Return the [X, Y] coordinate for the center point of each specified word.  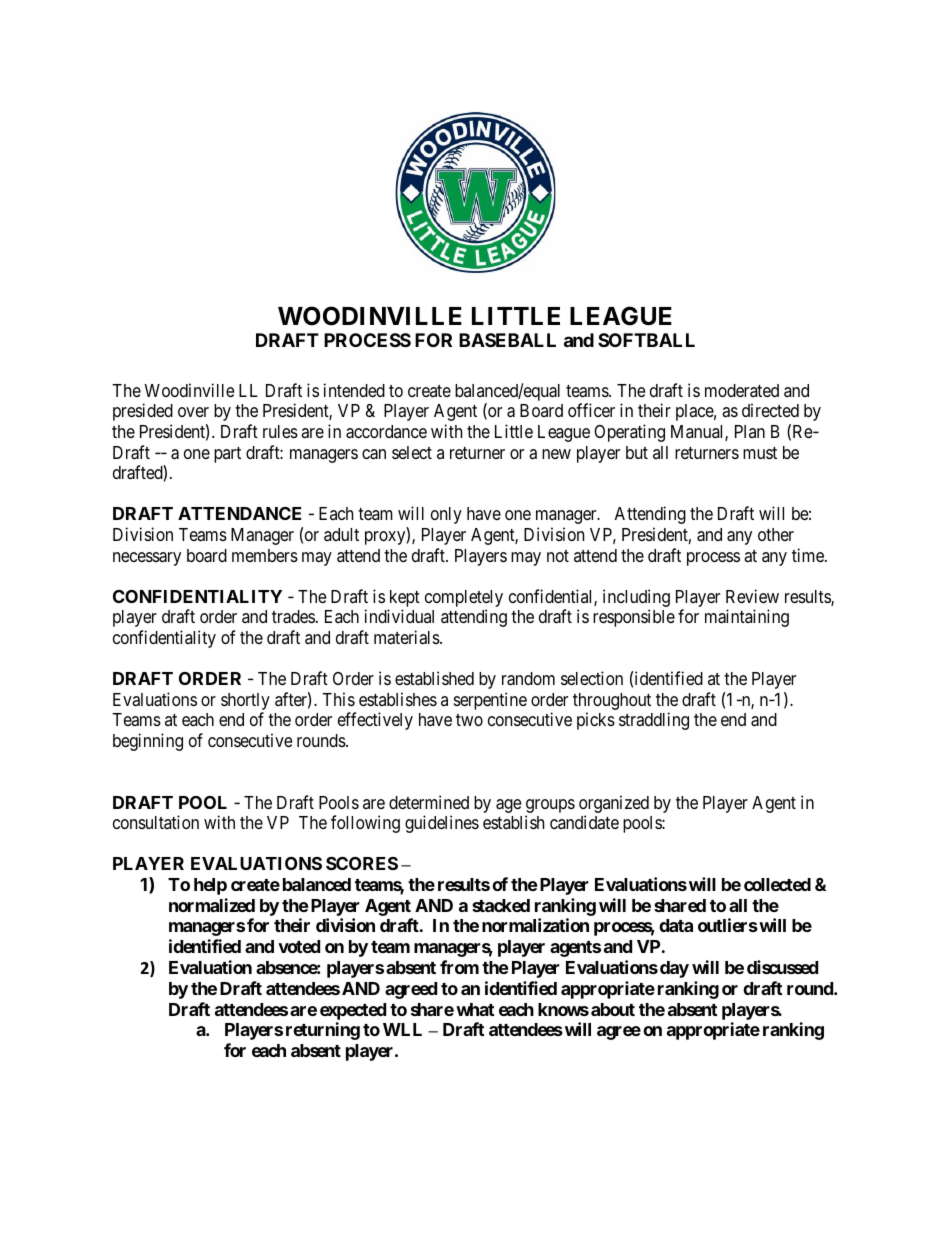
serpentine [490, 701]
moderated [742, 390]
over [193, 412]
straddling [654, 721]
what [475, 1009]
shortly [245, 701]
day [674, 969]
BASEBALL [507, 340]
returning [323, 1031]
